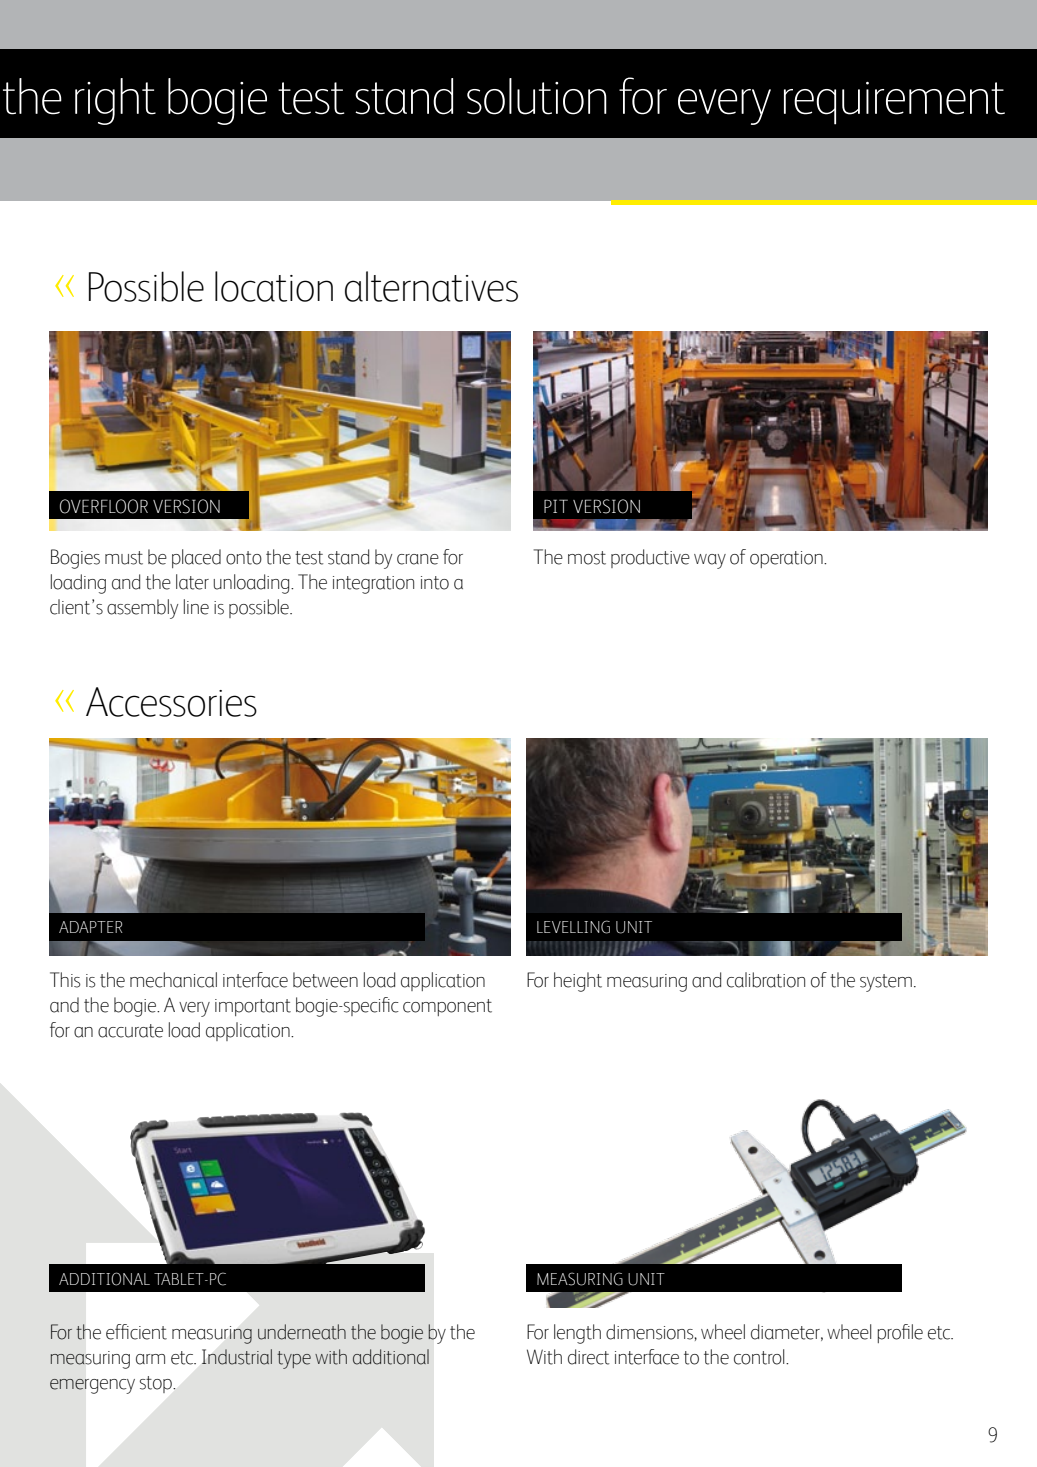  I want to click on calibration, so click(766, 980).
